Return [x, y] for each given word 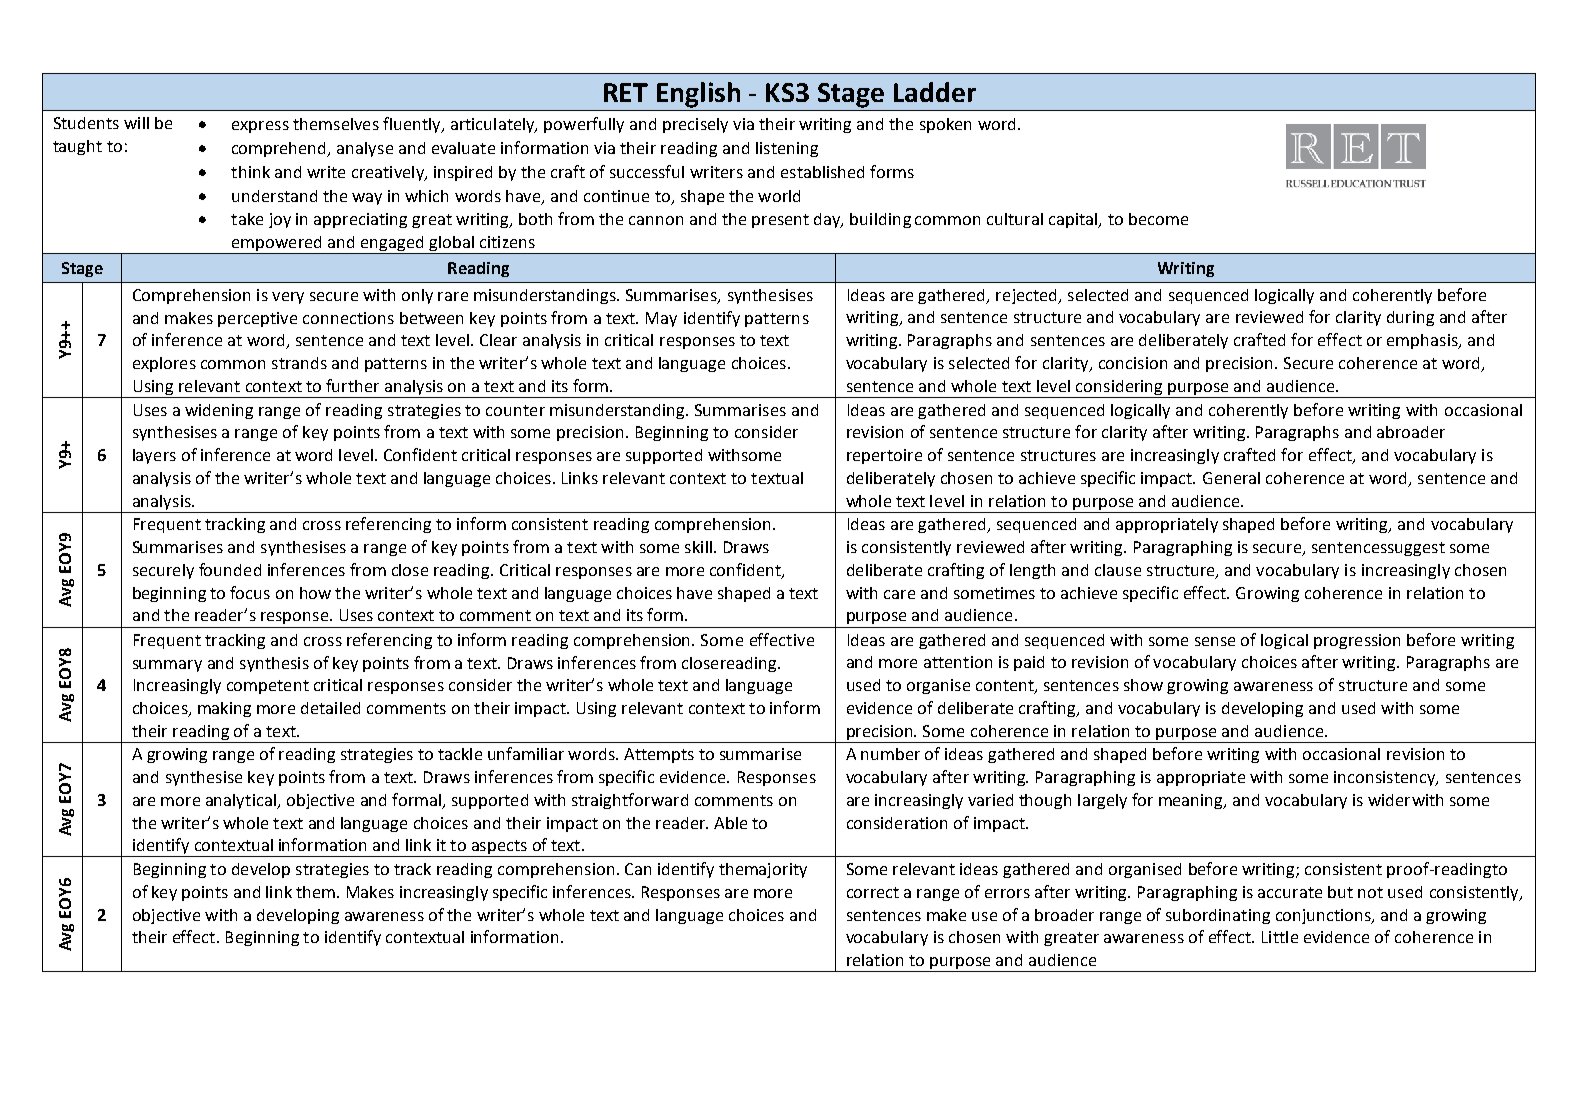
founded [230, 569]
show [1143, 685]
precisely [695, 125]
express [260, 127]
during [1410, 318]
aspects [499, 848]
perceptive [257, 319]
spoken [945, 125]
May [661, 319]
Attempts [659, 755]
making [224, 709]
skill [698, 547]
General [1231, 478]
